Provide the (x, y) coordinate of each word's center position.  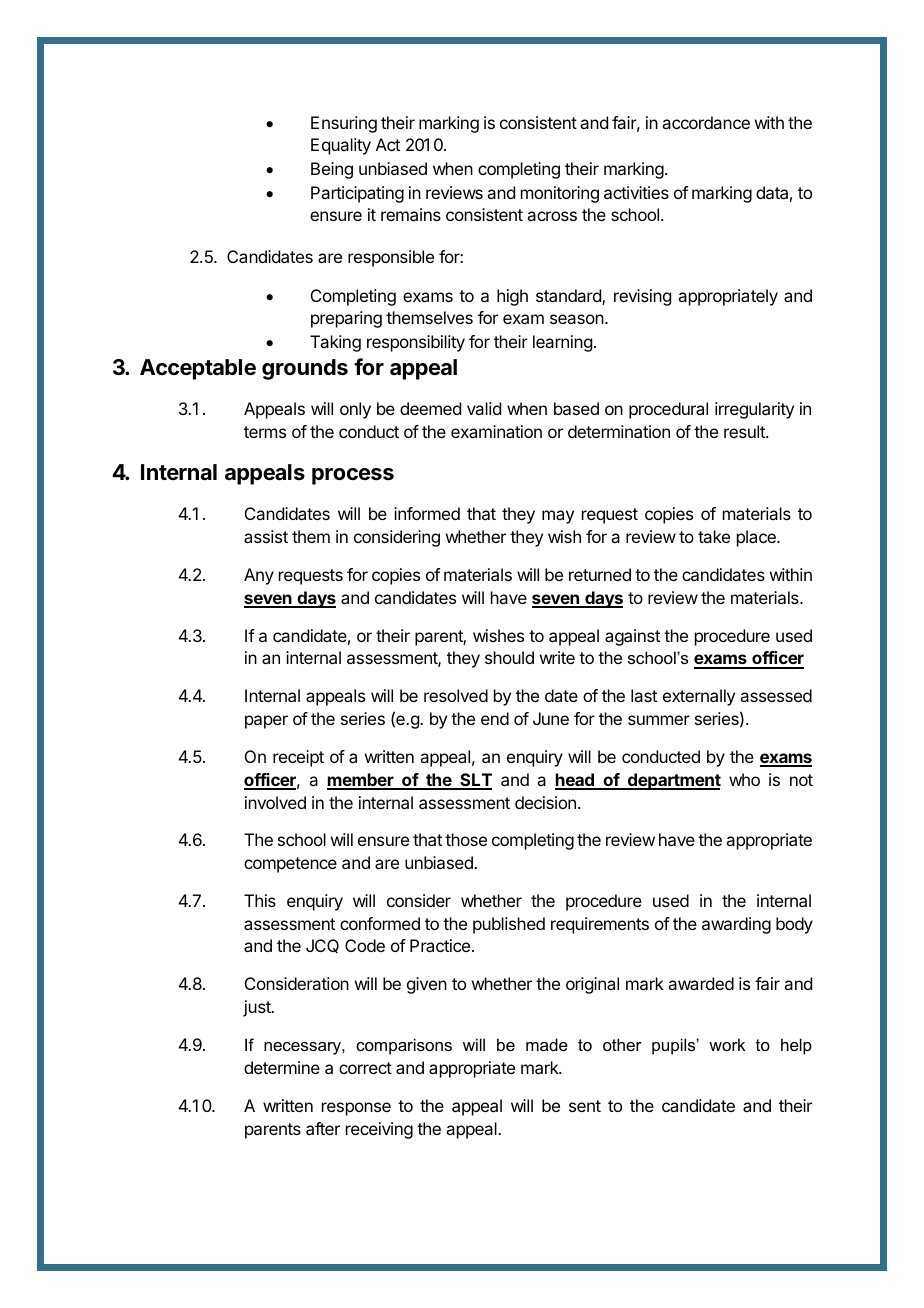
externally (699, 697)
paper (266, 722)
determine (282, 1067)
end (495, 718)
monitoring (560, 194)
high (512, 297)
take (714, 536)
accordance (706, 122)
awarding (736, 925)
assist (266, 536)
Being (332, 170)
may (558, 517)
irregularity (754, 410)
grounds (305, 369)
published (509, 925)
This (260, 900)
